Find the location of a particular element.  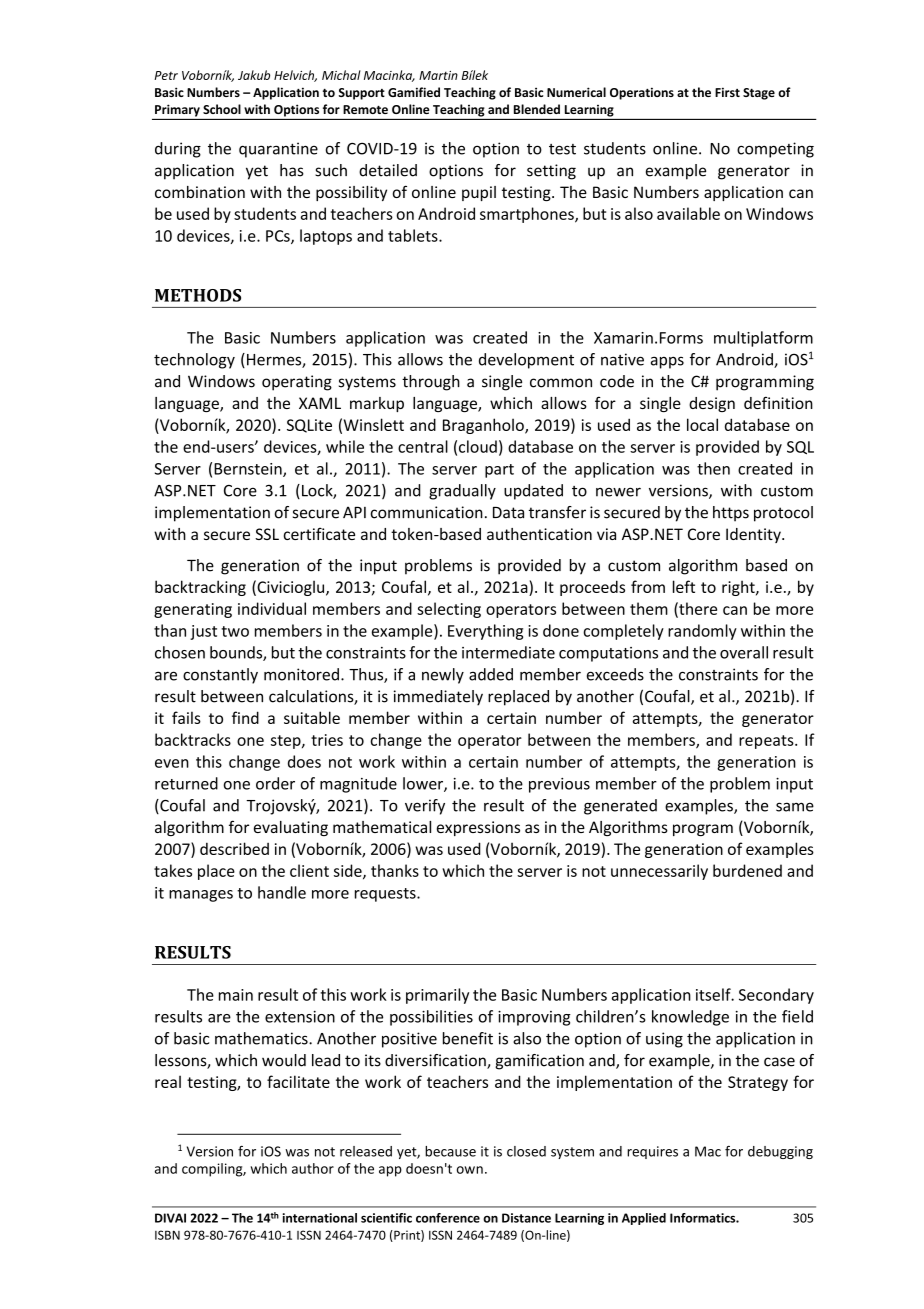

Blended is located at coordinates (537, 109).
